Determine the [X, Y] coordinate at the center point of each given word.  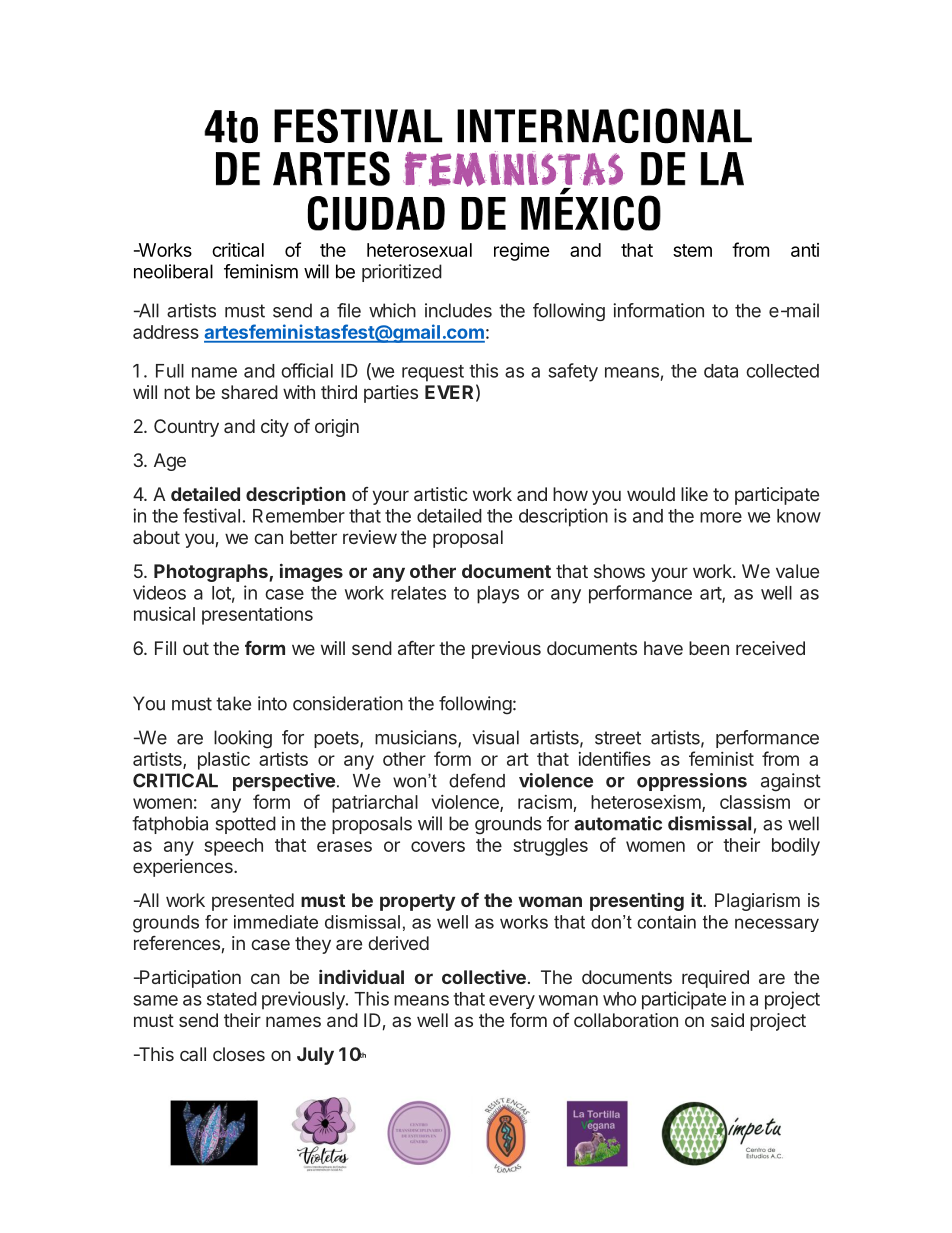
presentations [257, 616]
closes [239, 1054]
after [416, 648]
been [709, 648]
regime [522, 252]
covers [438, 846]
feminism [261, 271]
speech [233, 847]
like [694, 494]
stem [692, 250]
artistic [441, 494]
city [275, 428]
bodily [796, 847]
